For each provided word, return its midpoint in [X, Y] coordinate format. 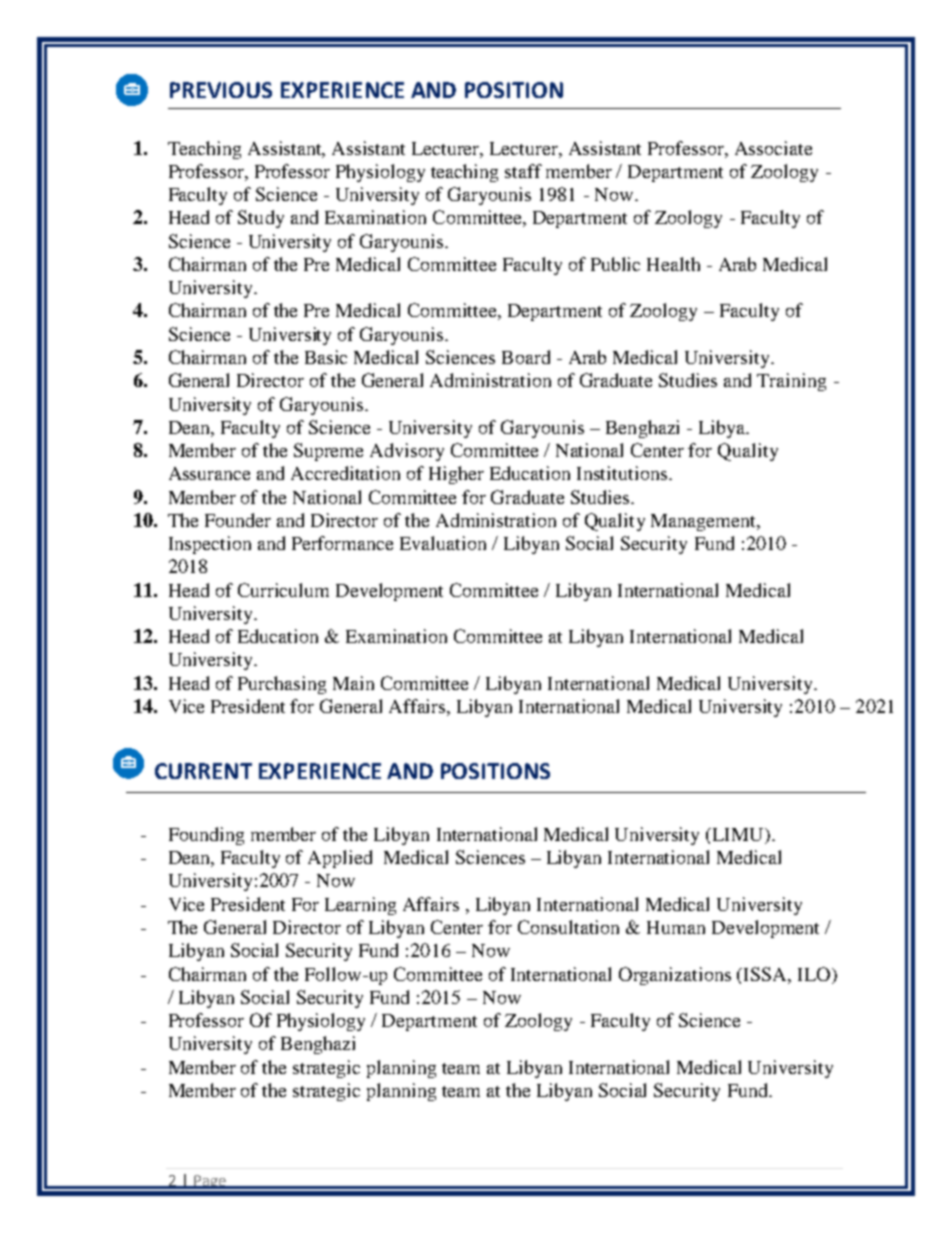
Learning [360, 906]
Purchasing [282, 685]
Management [705, 522]
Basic [326, 357]
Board [526, 357]
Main [353, 683]
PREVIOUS [221, 90]
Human [676, 927]
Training [791, 382]
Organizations [675, 976]
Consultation [568, 927]
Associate [773, 148]
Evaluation [443, 543]
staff [523, 171]
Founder [238, 520]
